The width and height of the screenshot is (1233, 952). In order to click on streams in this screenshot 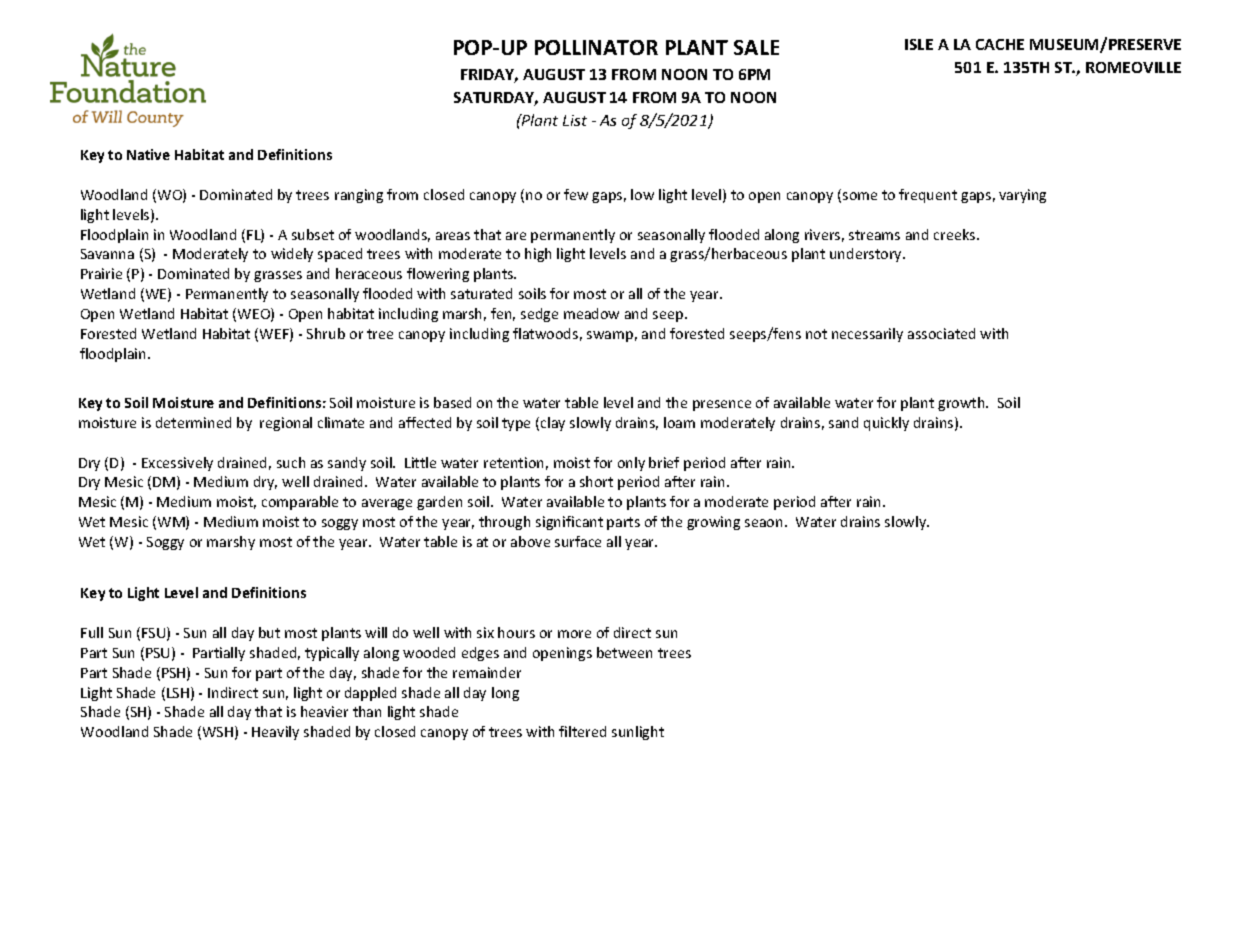, I will do `click(874, 235)`.
